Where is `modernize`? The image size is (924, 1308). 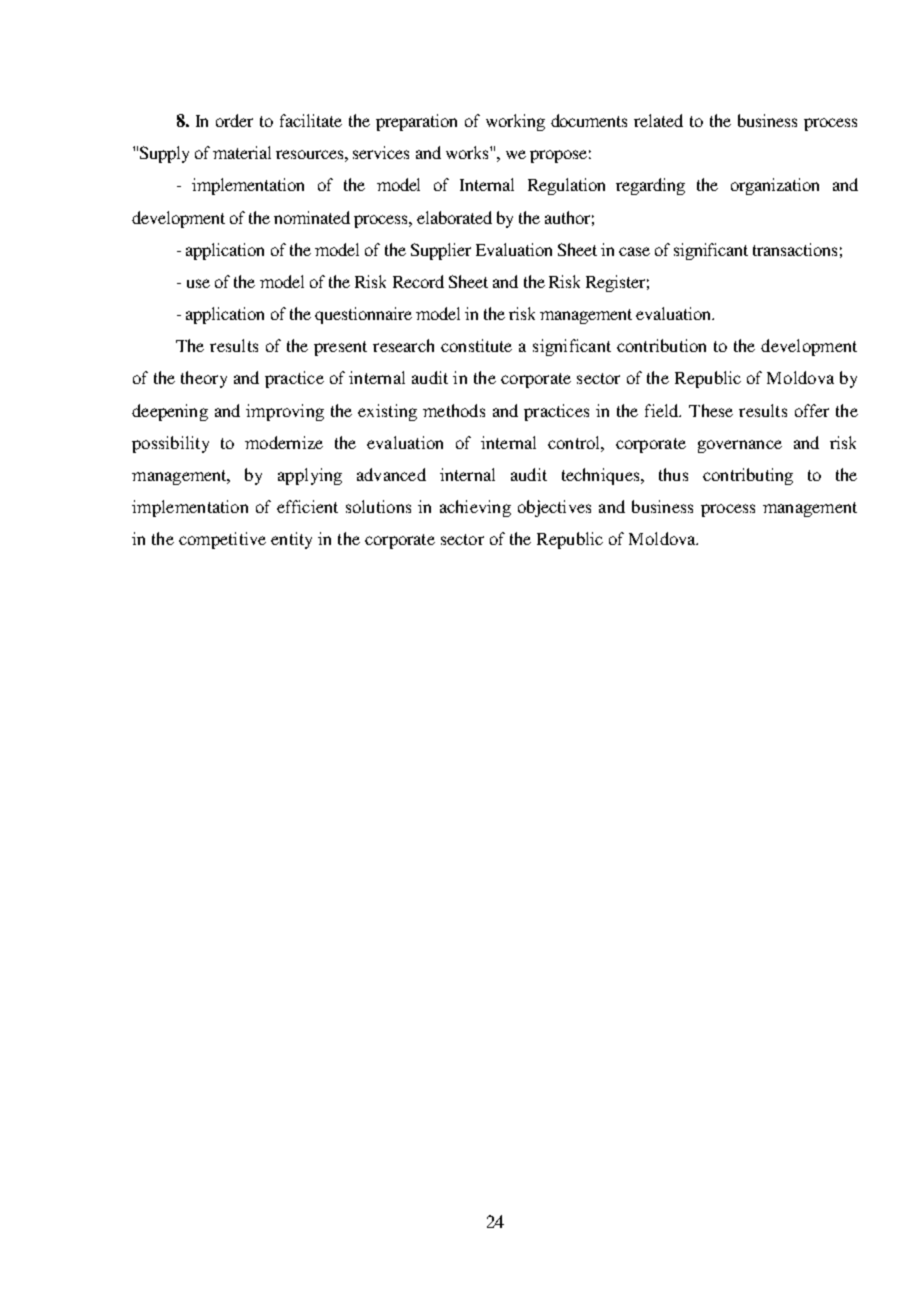
modernize is located at coordinates (284, 442).
